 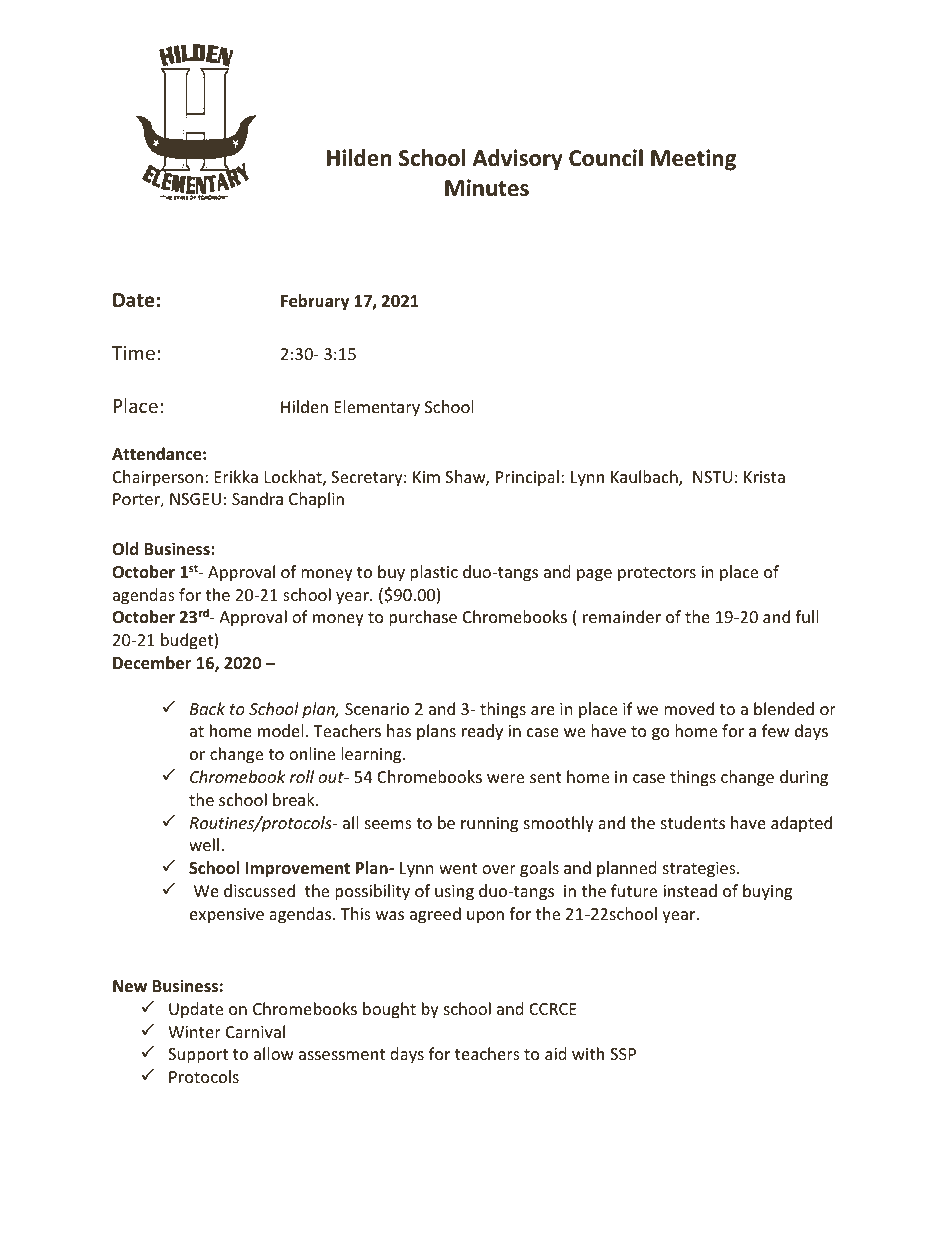 What do you see at coordinates (693, 822) in the image?
I see `students` at bounding box center [693, 822].
